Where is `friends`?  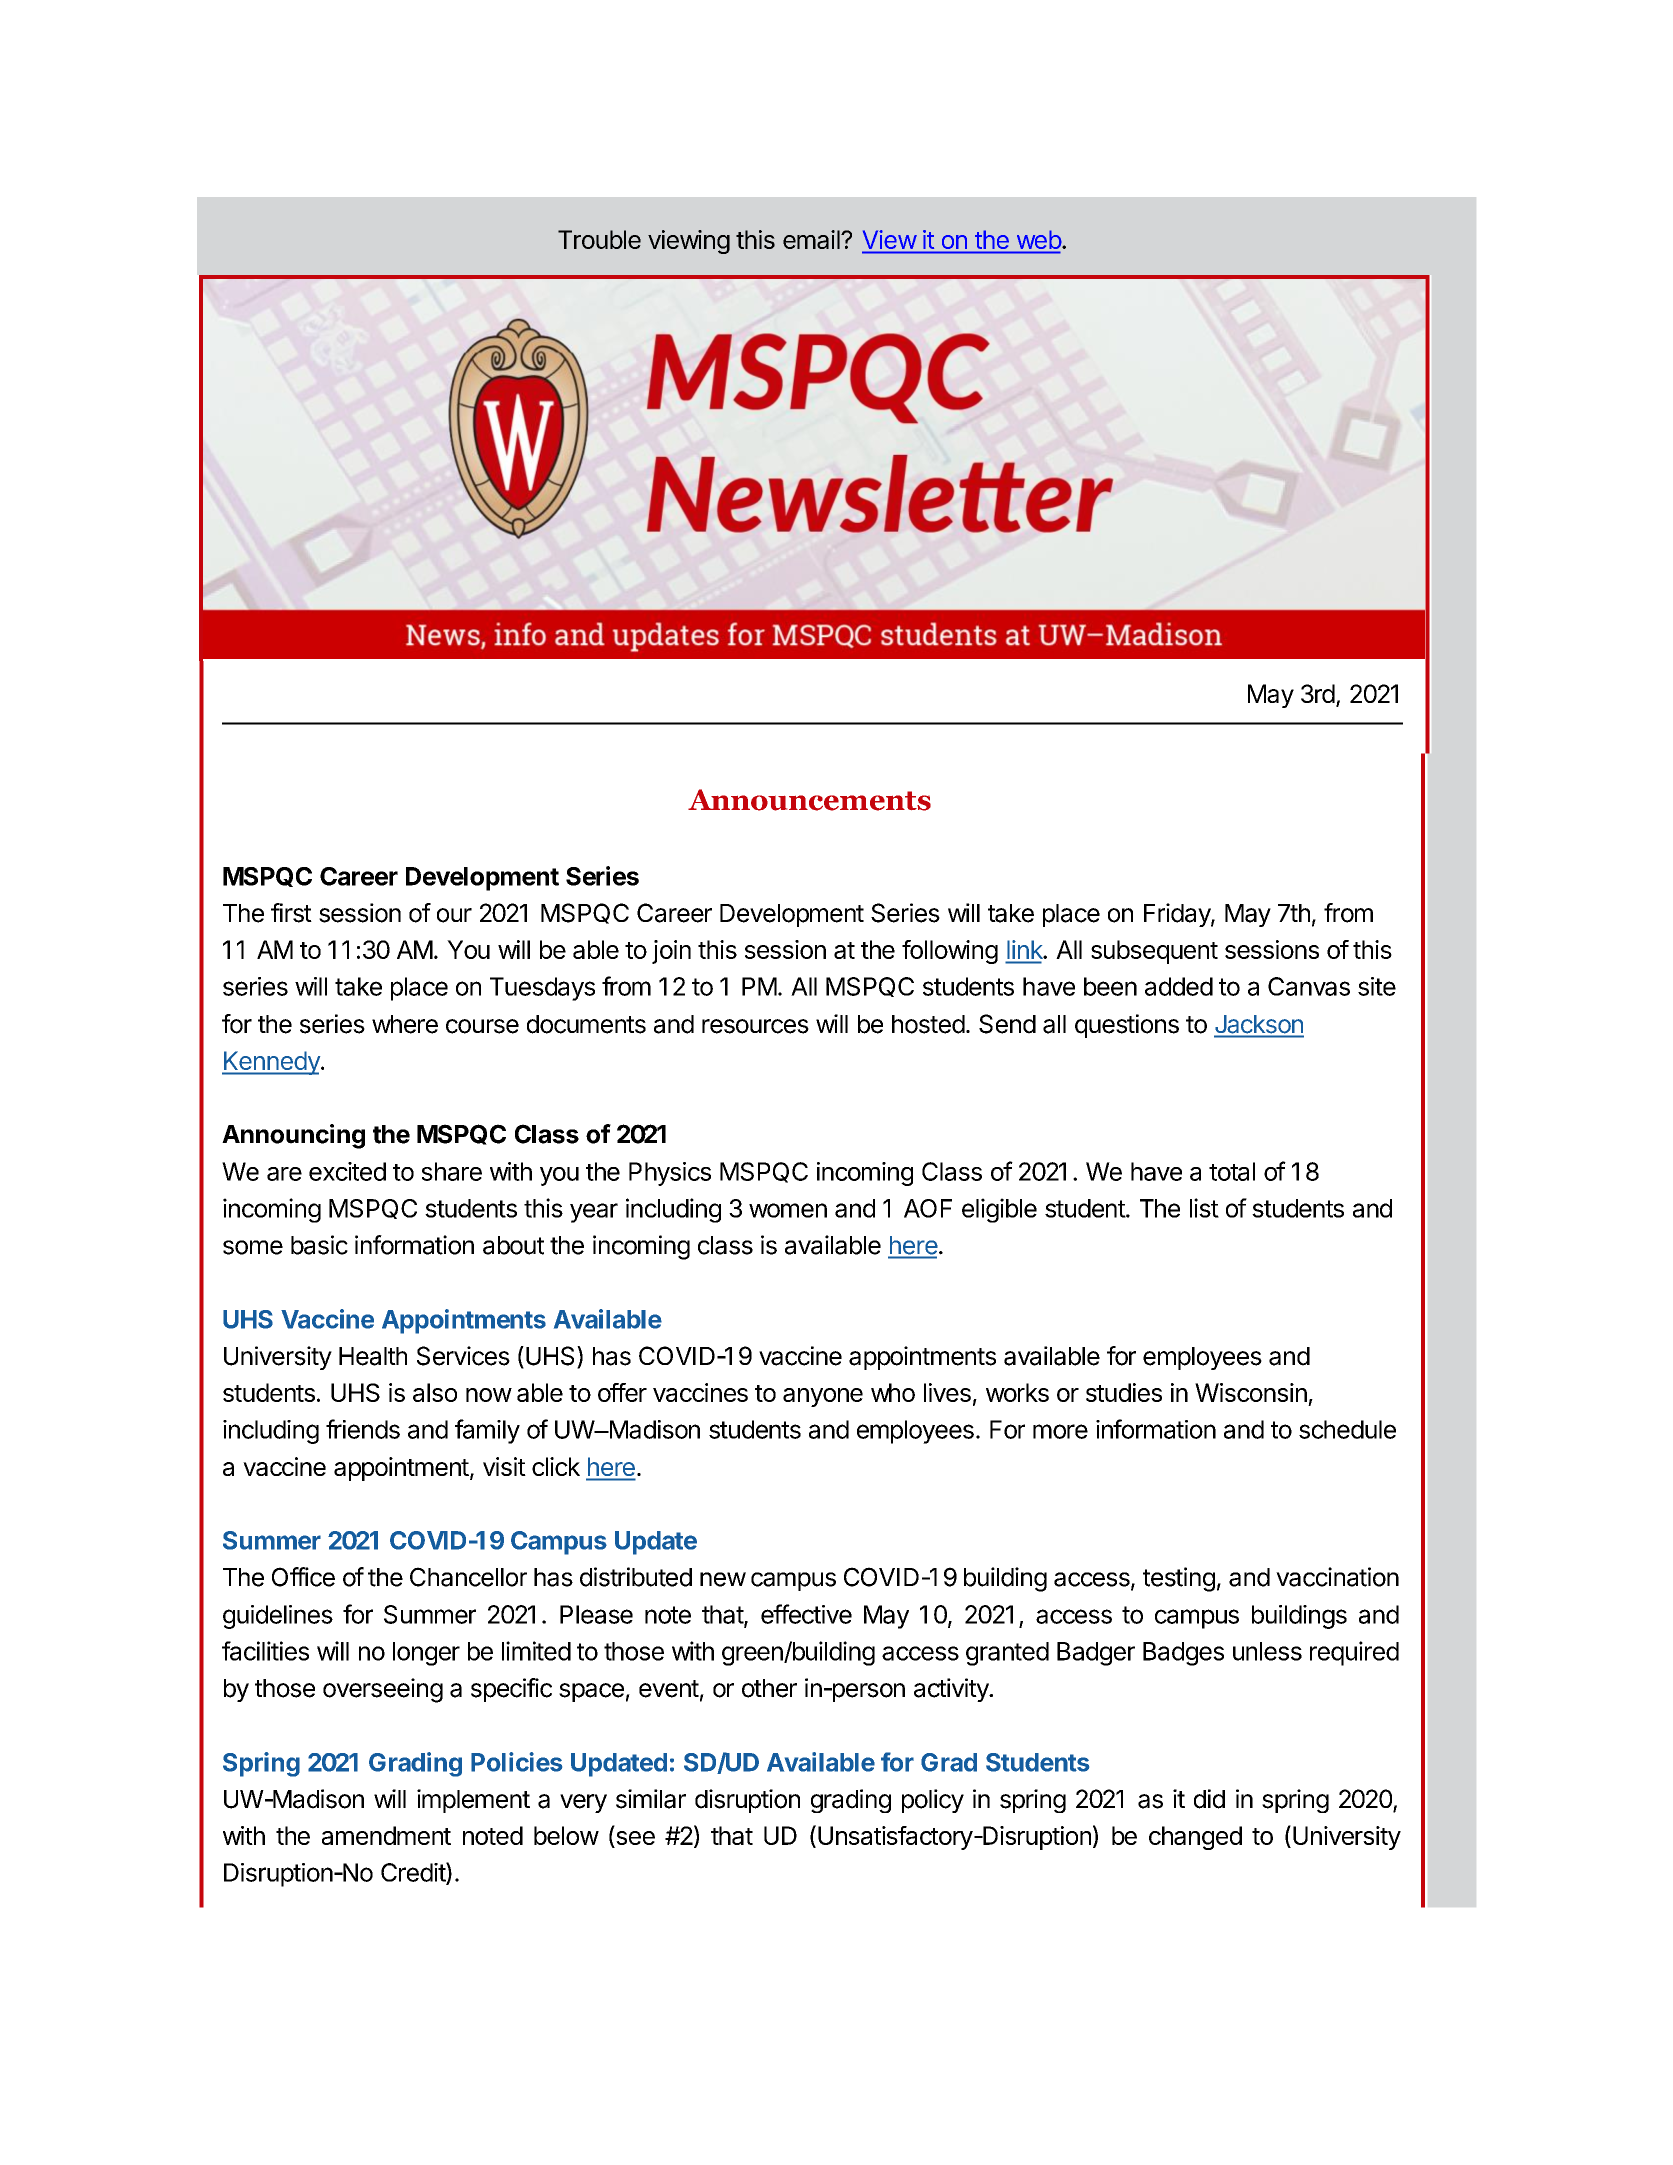
friends is located at coordinates (363, 1429).
